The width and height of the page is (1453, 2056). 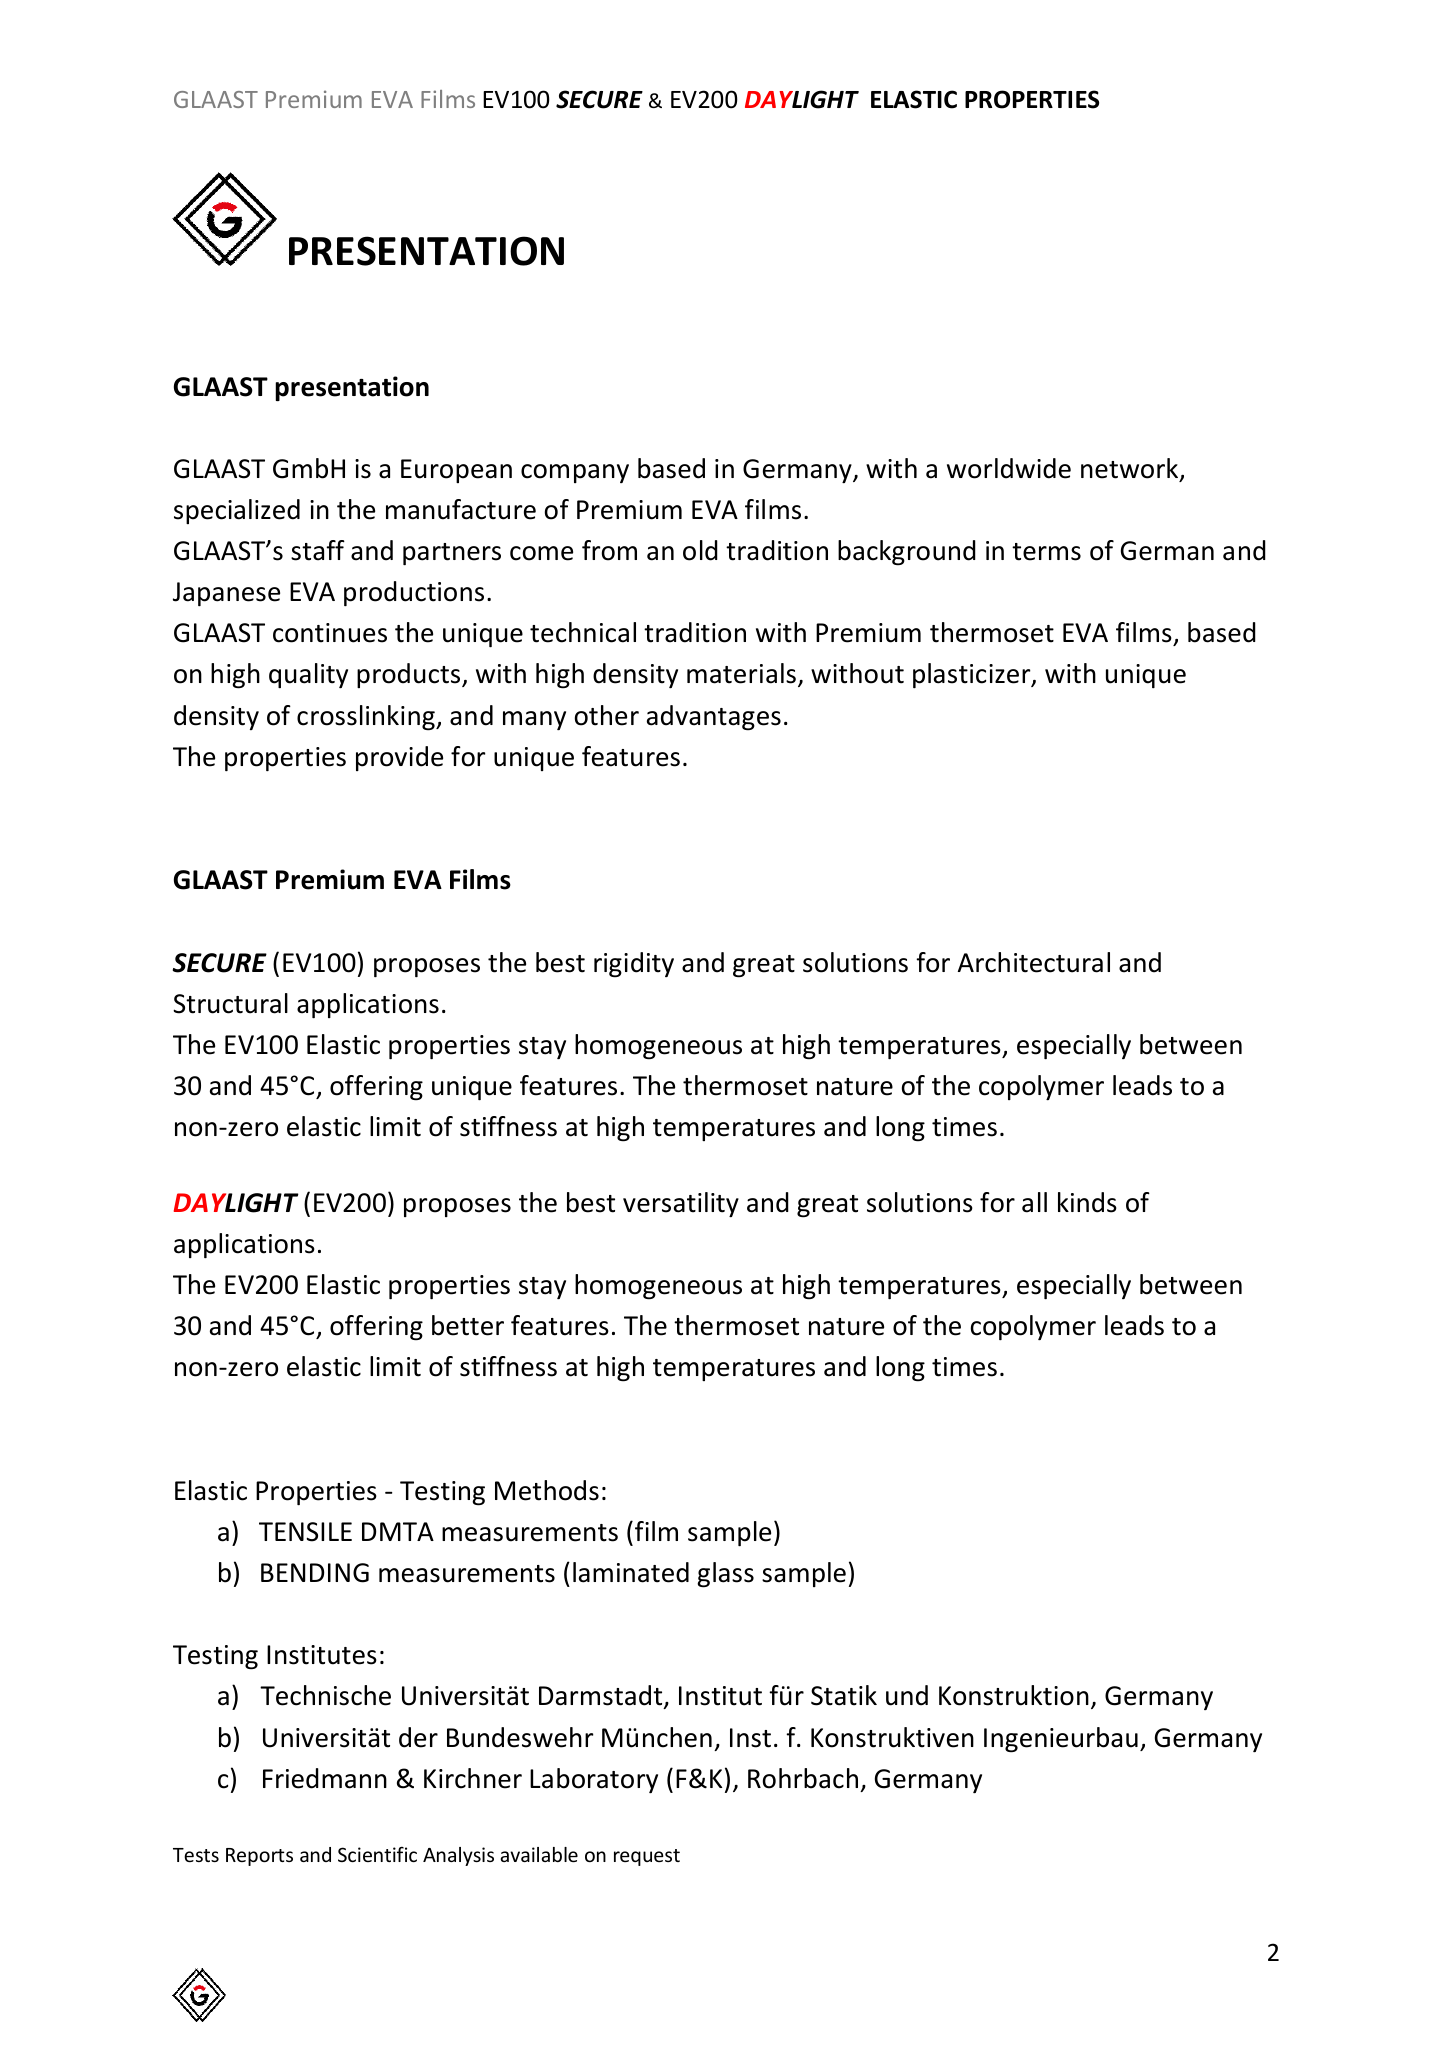 I want to click on kinds, so click(x=1087, y=1202).
